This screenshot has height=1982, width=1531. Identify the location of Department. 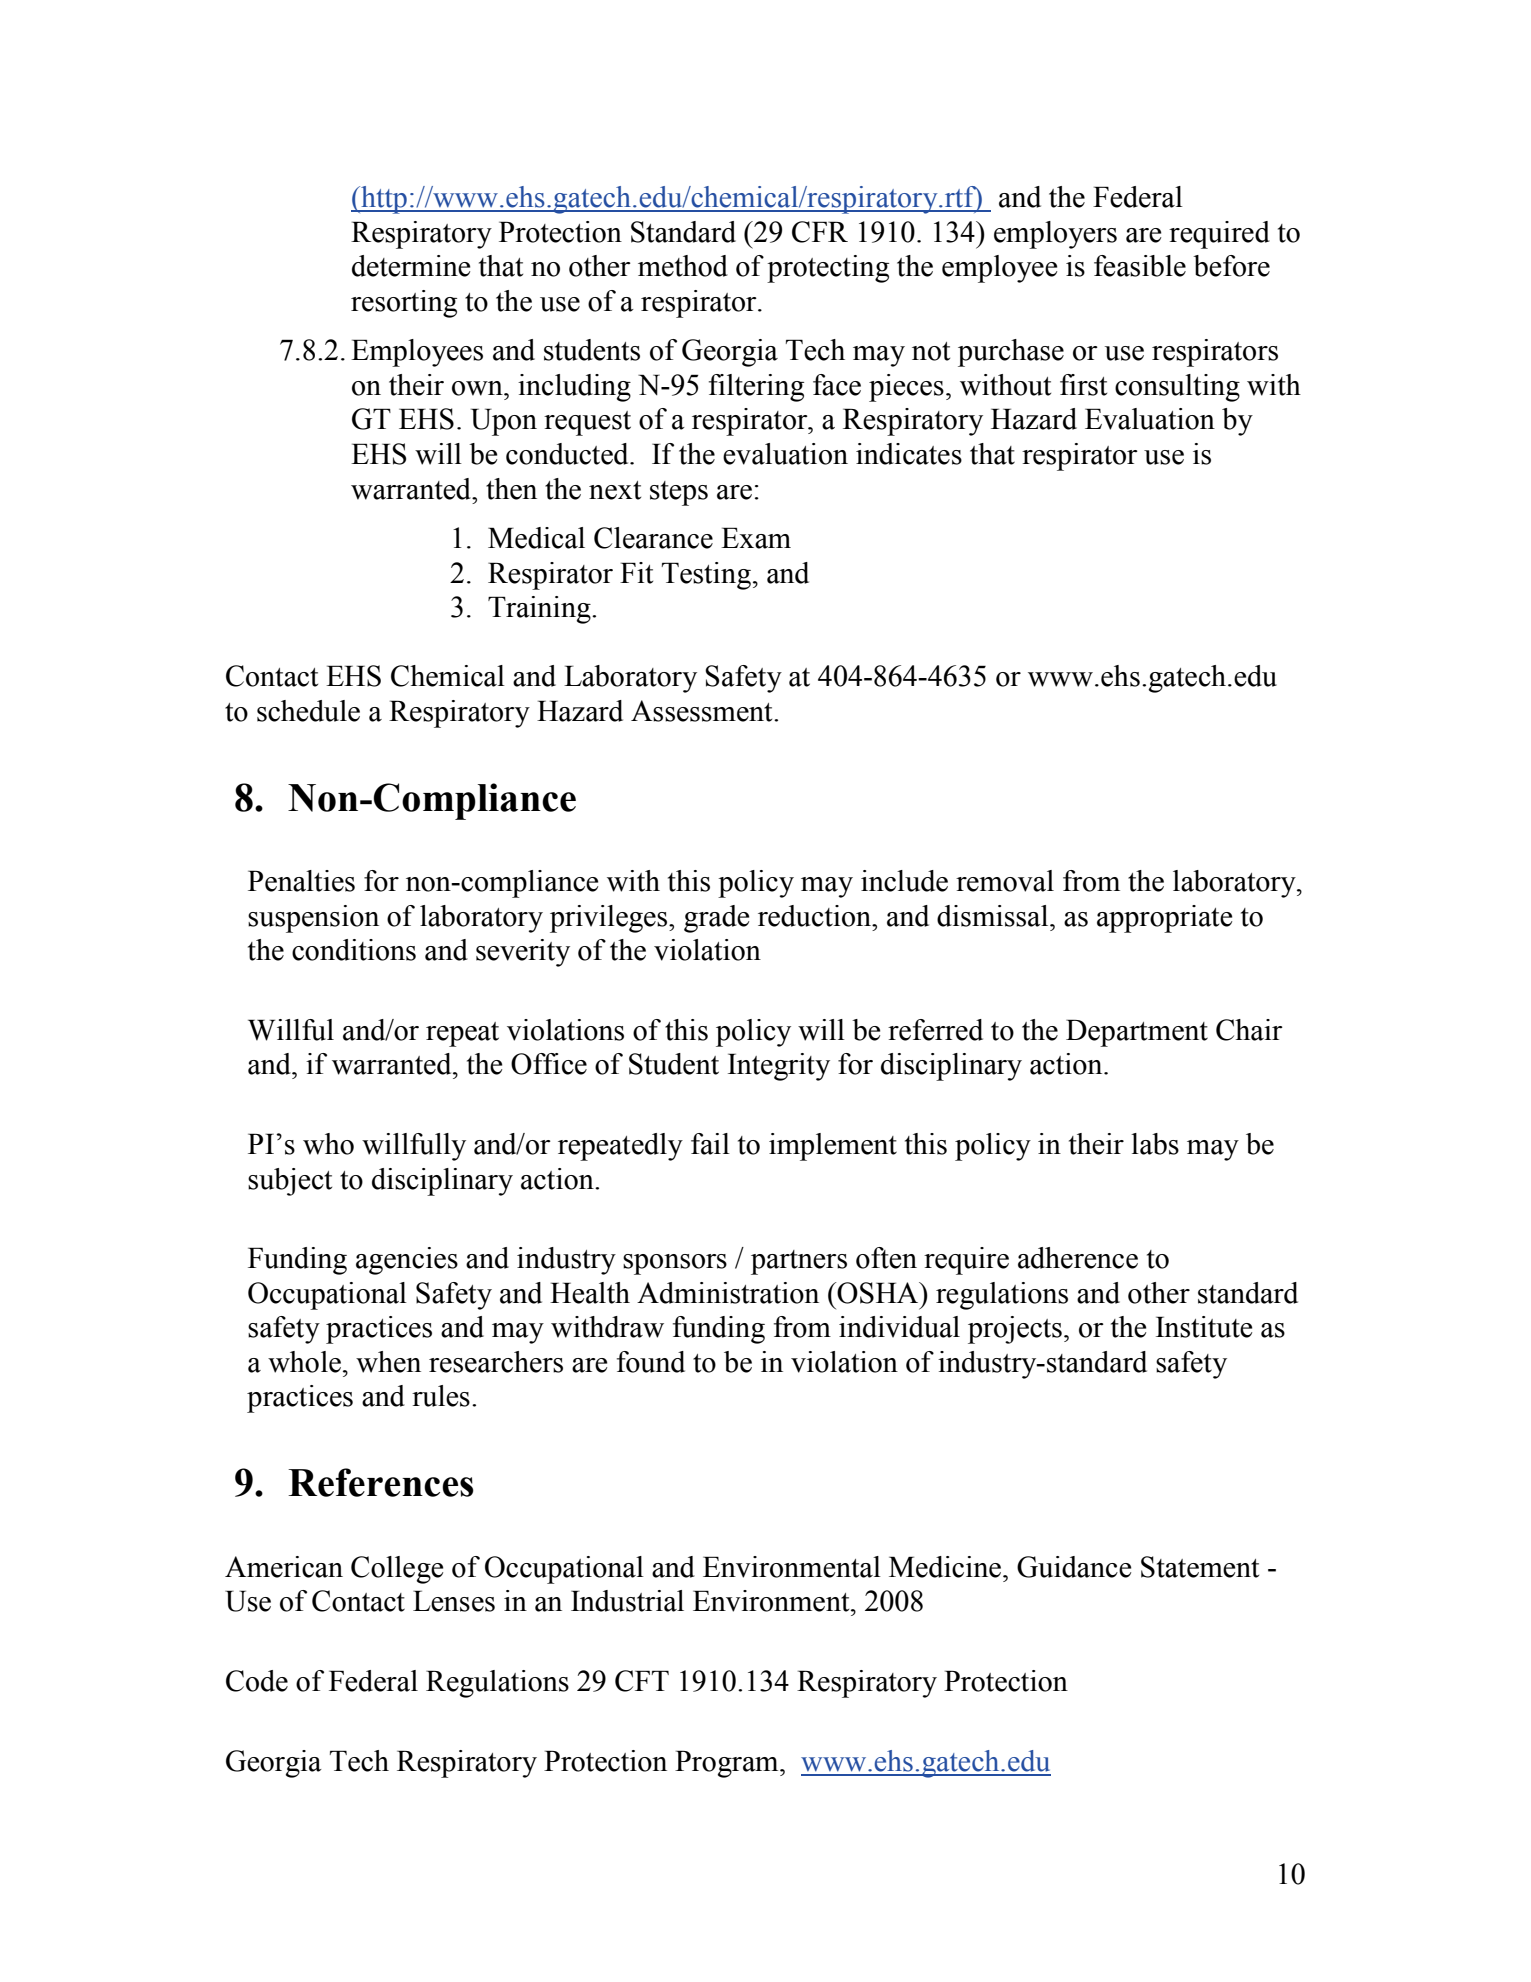
(1137, 1033).
